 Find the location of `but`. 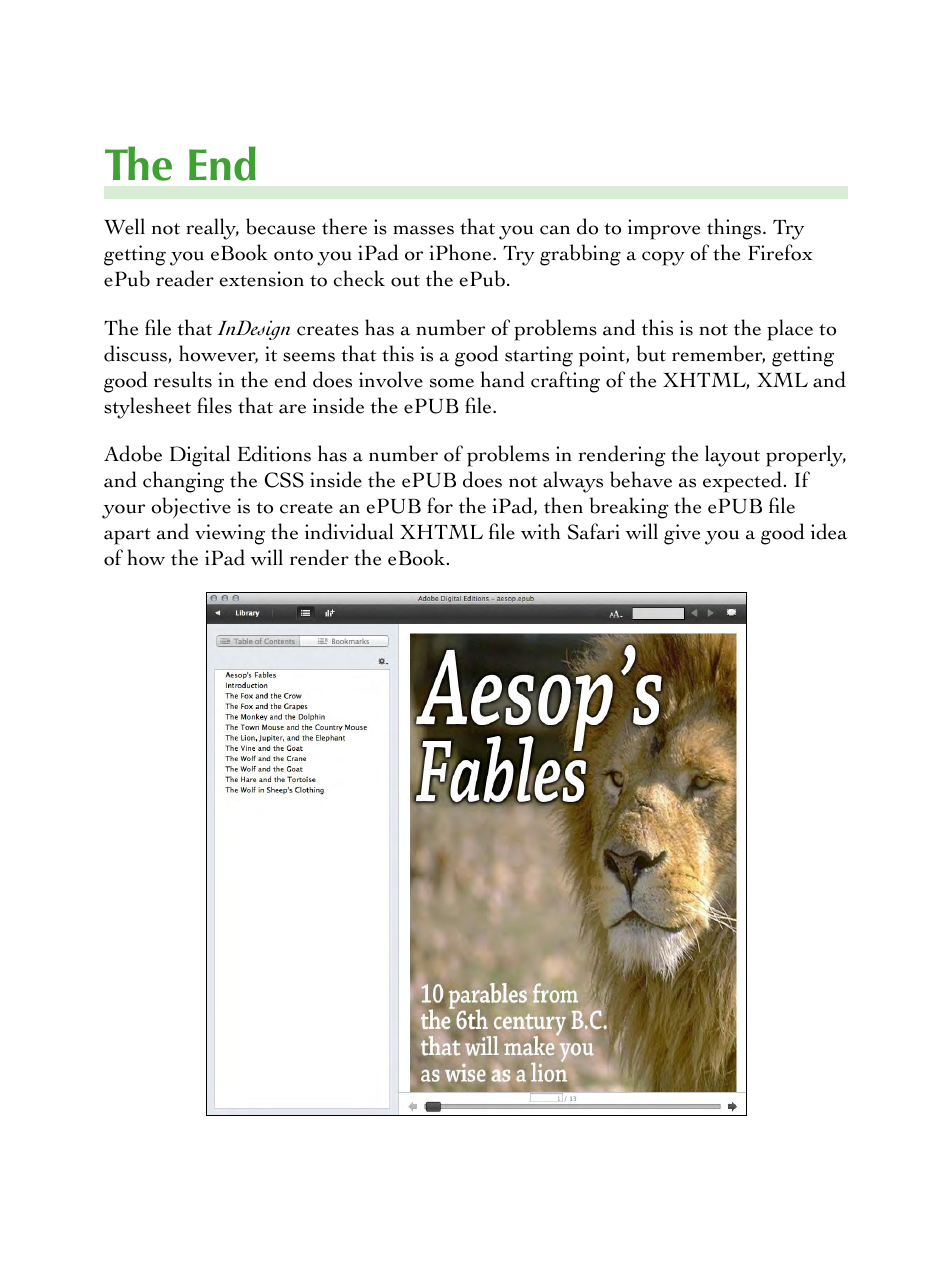

but is located at coordinates (651, 353).
